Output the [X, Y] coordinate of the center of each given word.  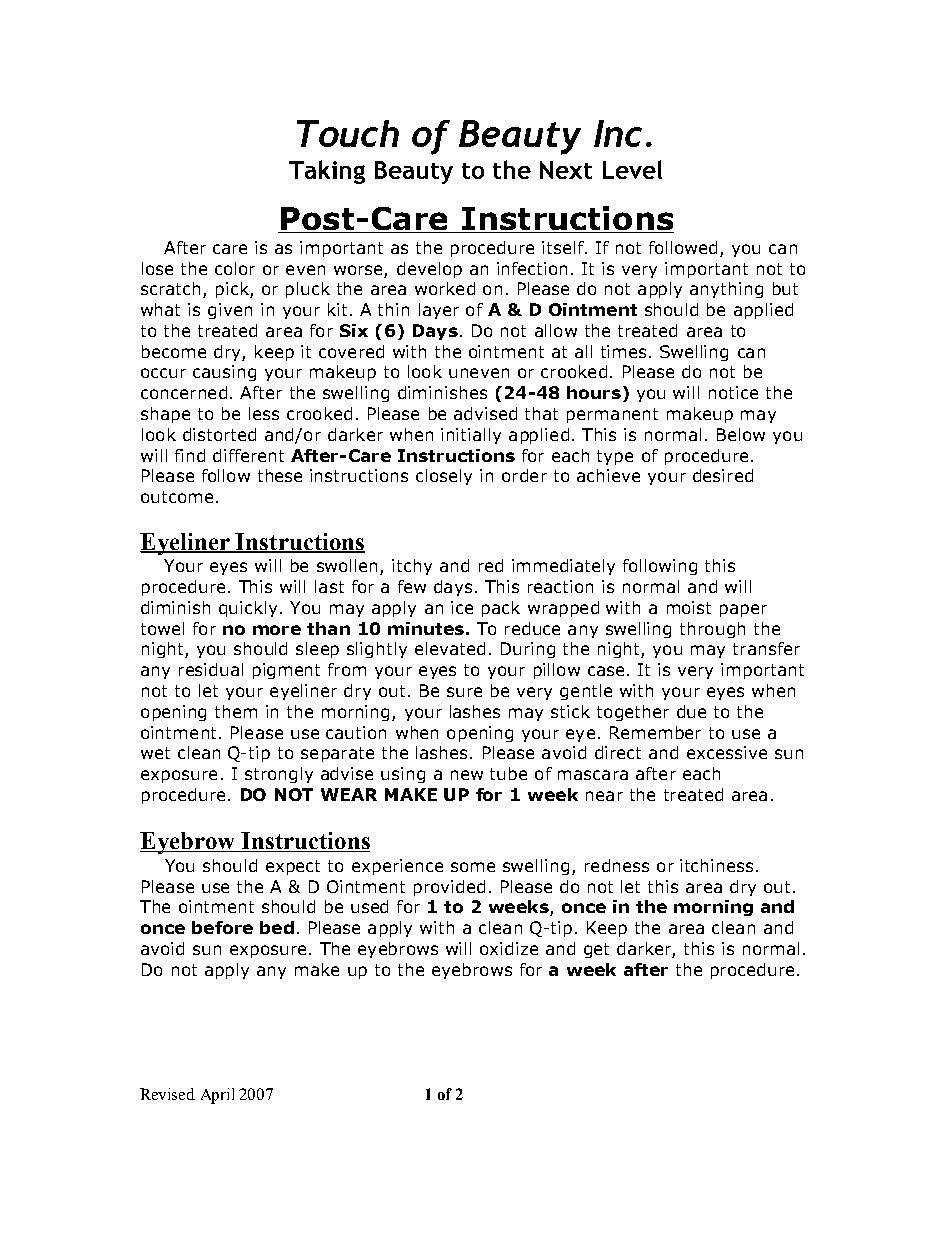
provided [449, 888]
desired [723, 475]
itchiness [716, 865]
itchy [412, 567]
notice [733, 392]
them [236, 711]
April [217, 1096]
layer [439, 311]
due [691, 711]
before [222, 927]
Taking [327, 172]
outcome [177, 497]
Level [632, 169]
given [230, 311]
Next [566, 170]
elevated [450, 648]
